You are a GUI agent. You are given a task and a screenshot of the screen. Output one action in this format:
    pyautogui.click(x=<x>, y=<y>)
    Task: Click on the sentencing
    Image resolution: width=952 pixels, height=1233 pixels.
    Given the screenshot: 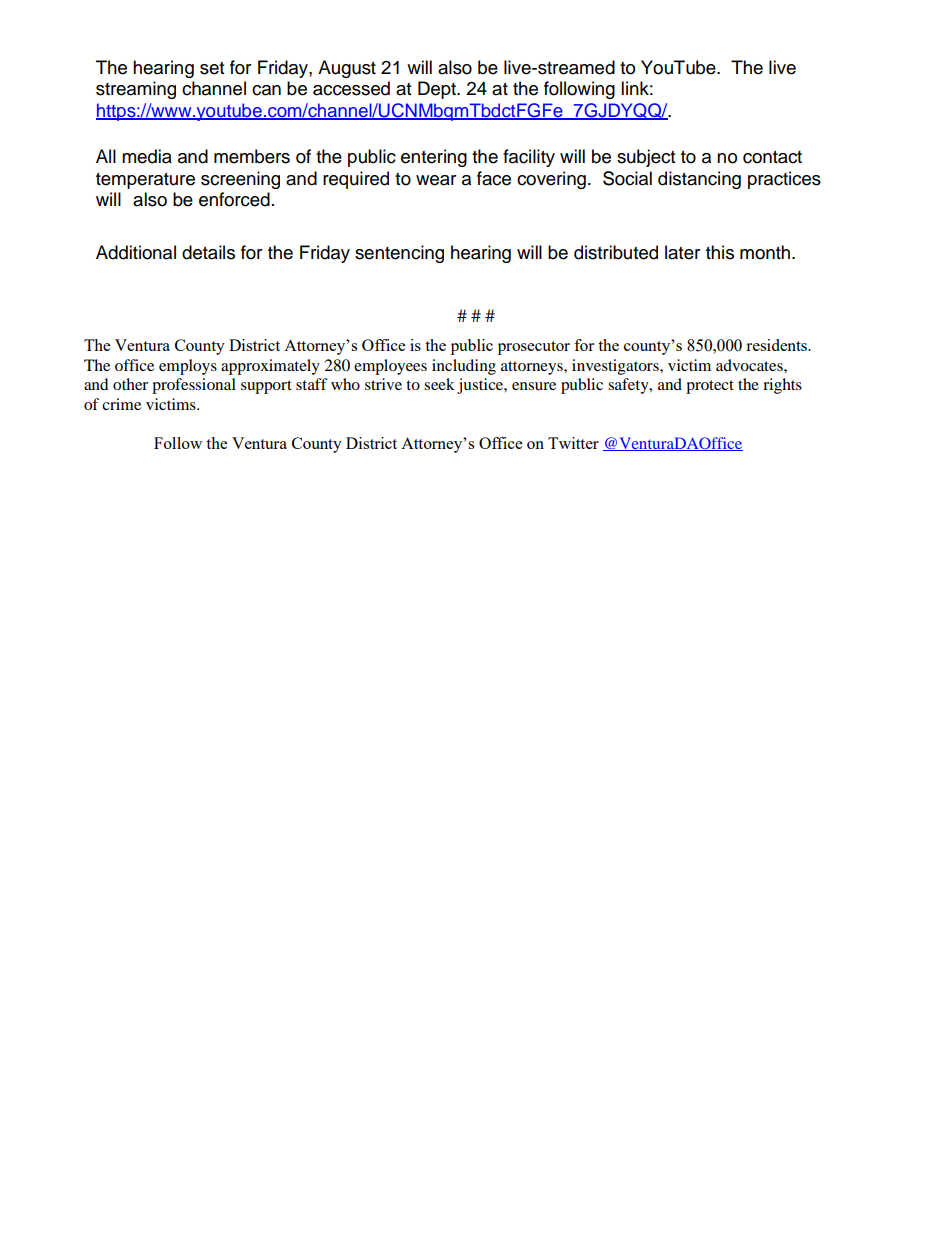 What is the action you would take?
    pyautogui.click(x=399, y=254)
